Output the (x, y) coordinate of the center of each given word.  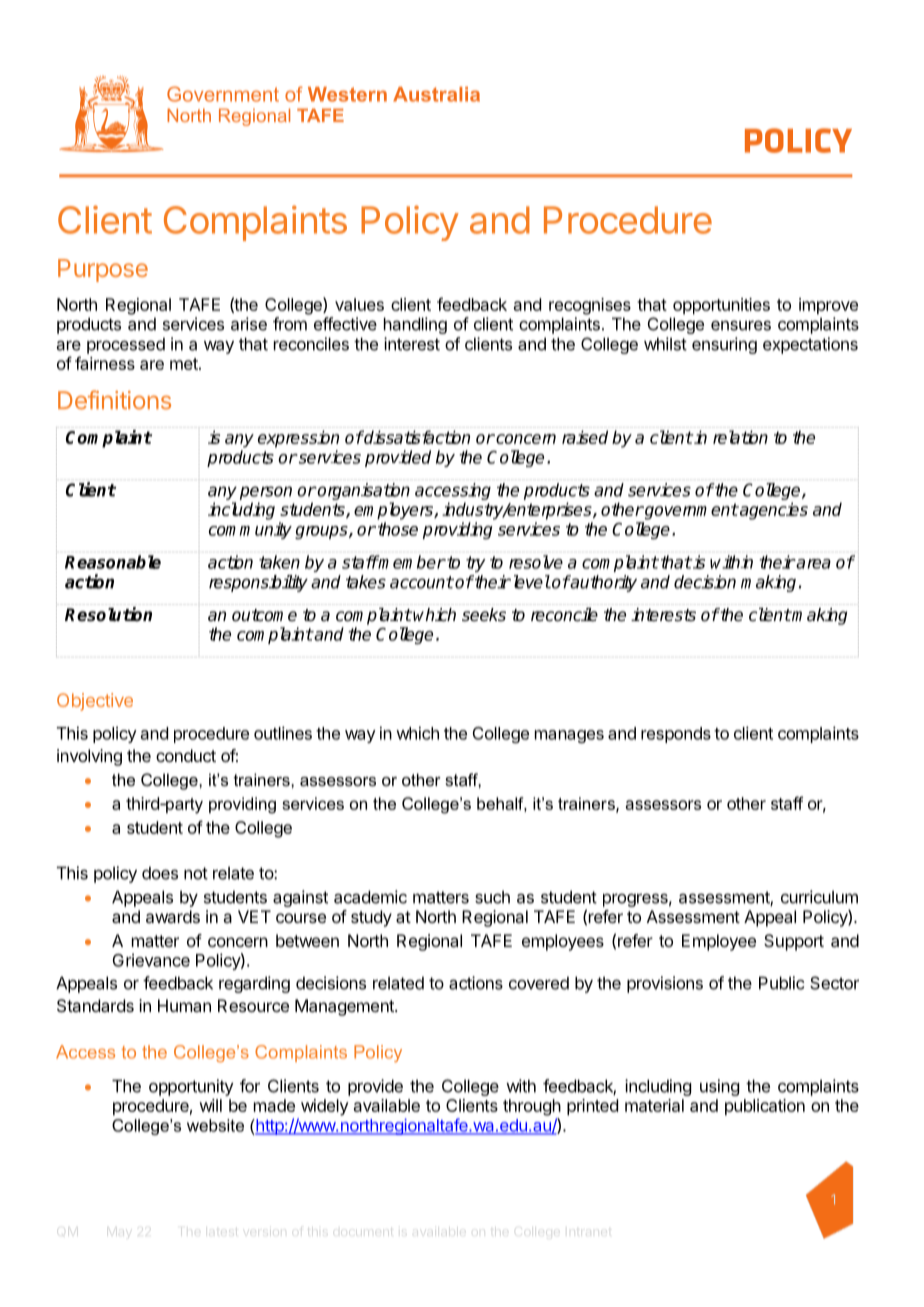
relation (740, 437)
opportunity (191, 1087)
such (492, 897)
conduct (186, 755)
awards (173, 916)
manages (569, 736)
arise (249, 324)
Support (794, 942)
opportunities (721, 306)
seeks (484, 615)
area (813, 564)
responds (676, 735)
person (266, 493)
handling (415, 325)
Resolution (108, 614)
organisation (363, 491)
